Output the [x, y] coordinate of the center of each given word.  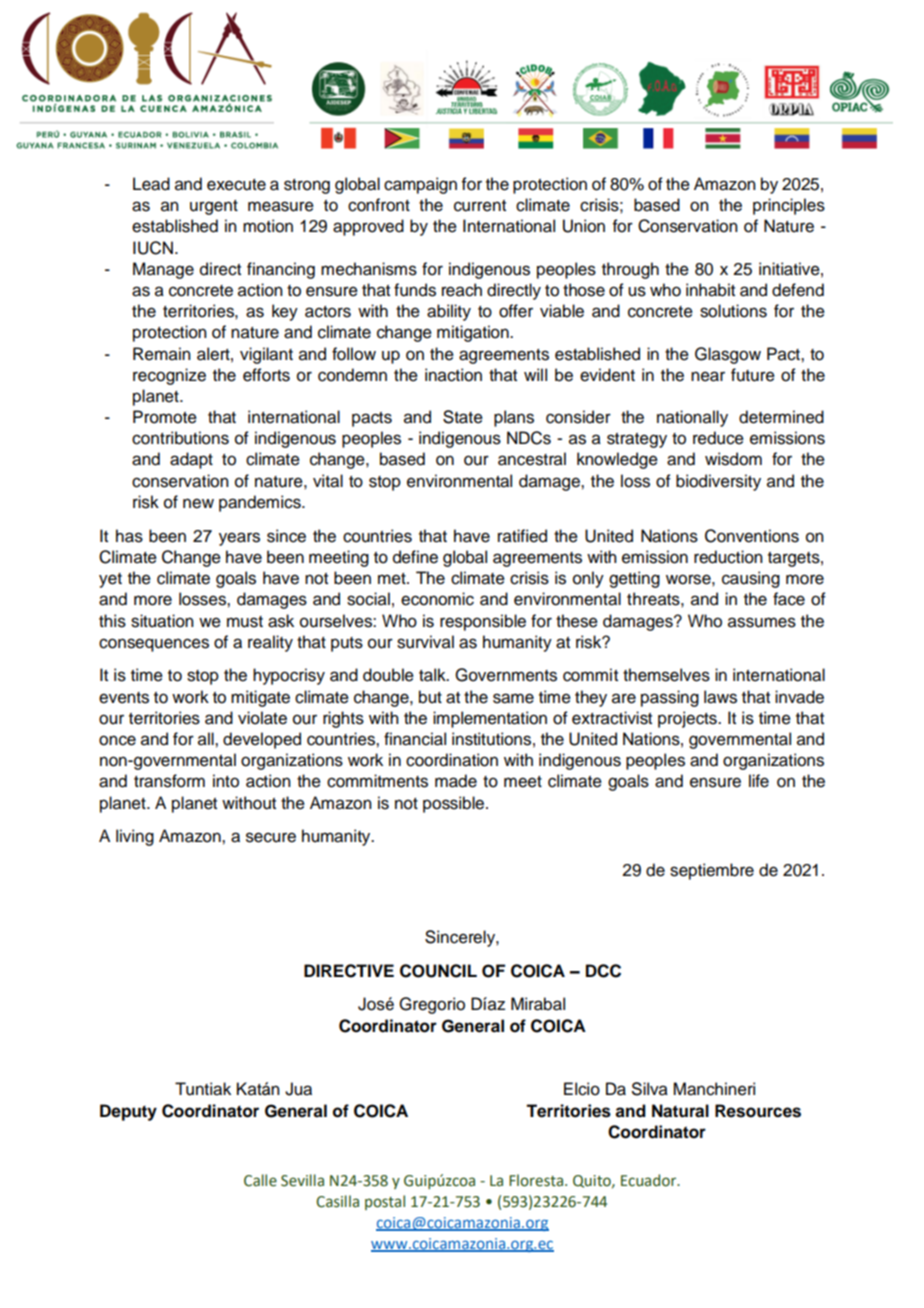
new [198, 503]
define [415, 557]
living [135, 837]
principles [789, 206]
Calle [260, 1180]
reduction [728, 557]
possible [455, 804]
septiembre [712, 871]
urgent [214, 207]
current [480, 206]
